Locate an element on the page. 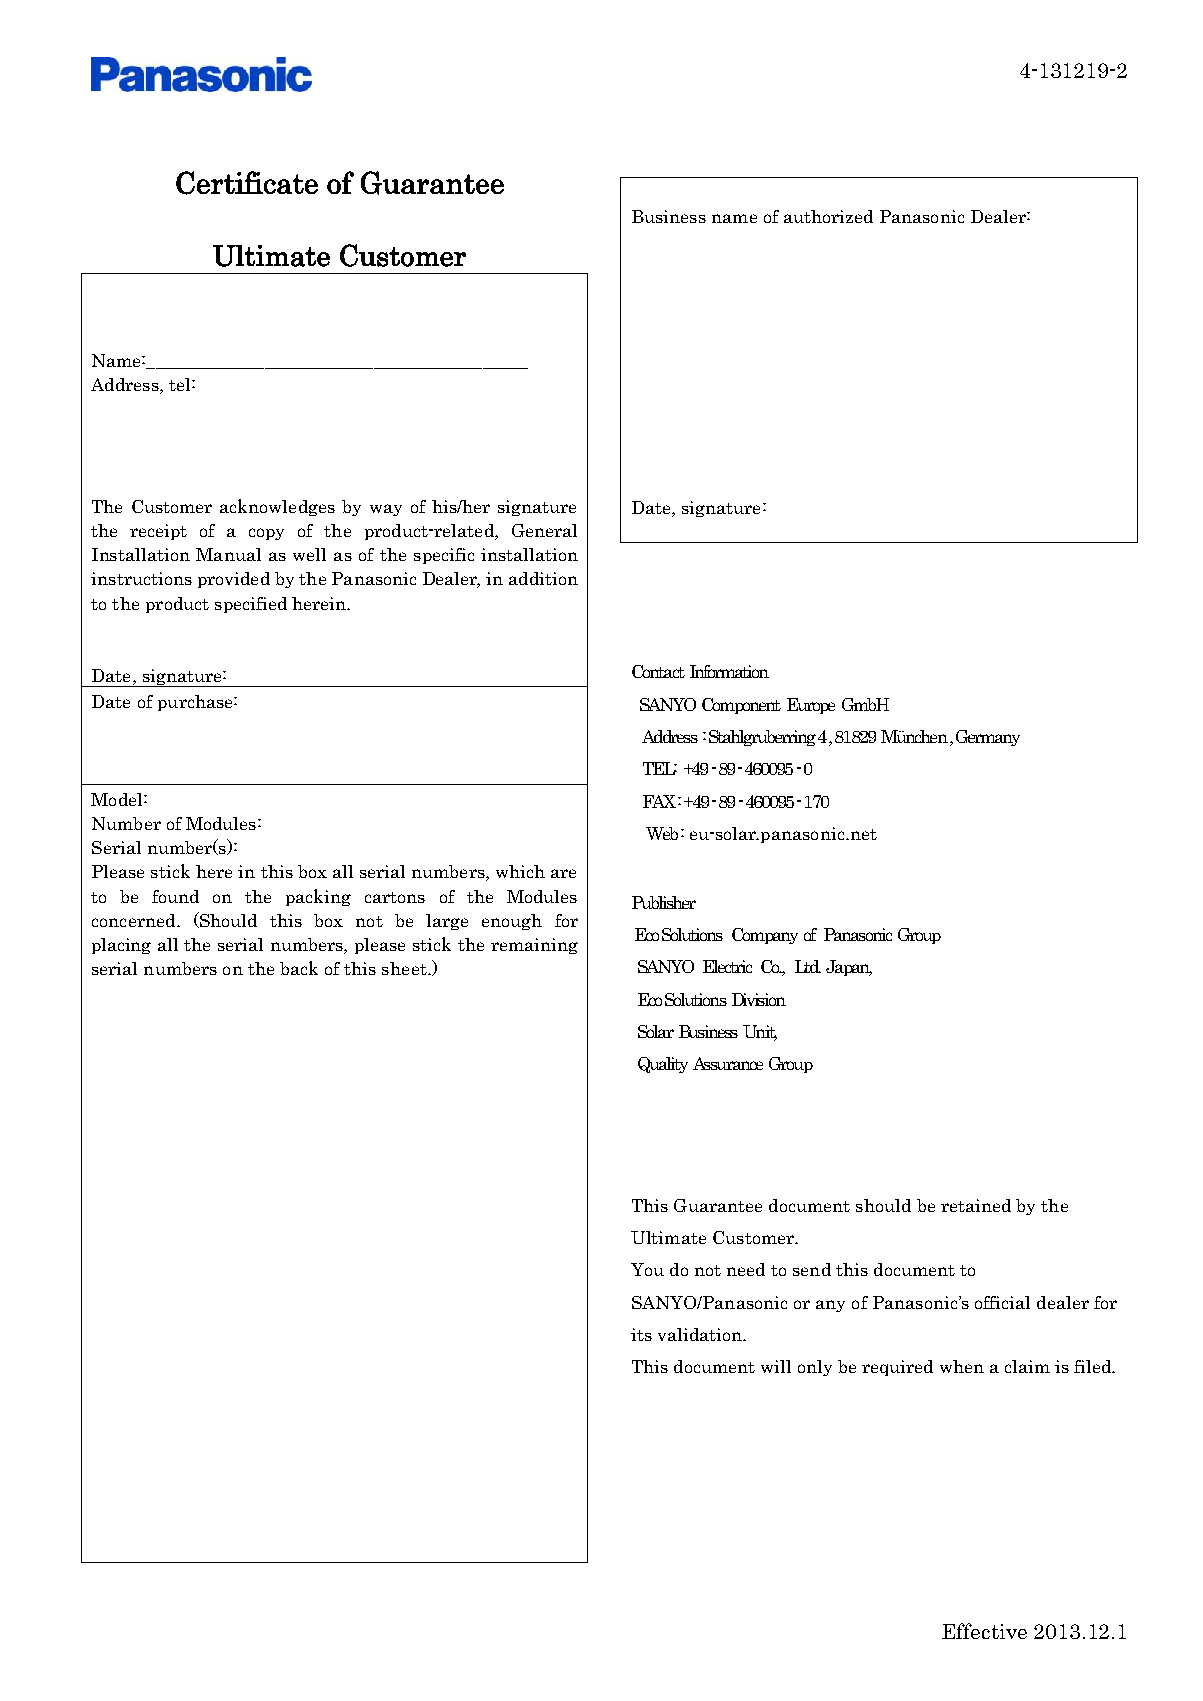 The width and height of the image is (1203, 1701). Japan is located at coordinates (849, 968).
